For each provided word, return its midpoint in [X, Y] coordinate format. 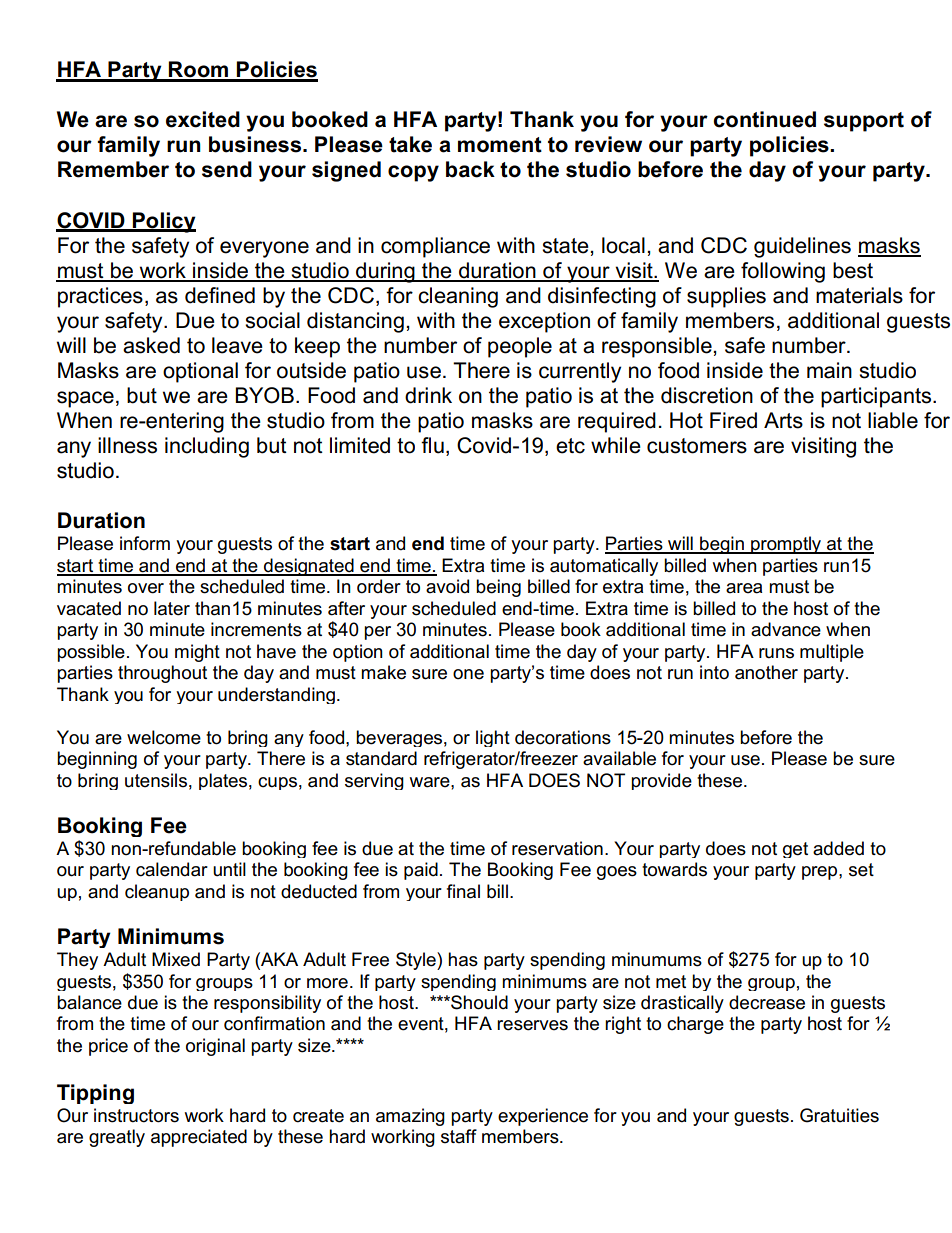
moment [500, 145]
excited [203, 119]
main [829, 370]
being [498, 588]
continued [764, 119]
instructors [136, 1115]
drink [428, 395]
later [172, 608]
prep [821, 873]
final [463, 891]
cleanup [157, 892]
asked [151, 345]
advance [786, 629]
